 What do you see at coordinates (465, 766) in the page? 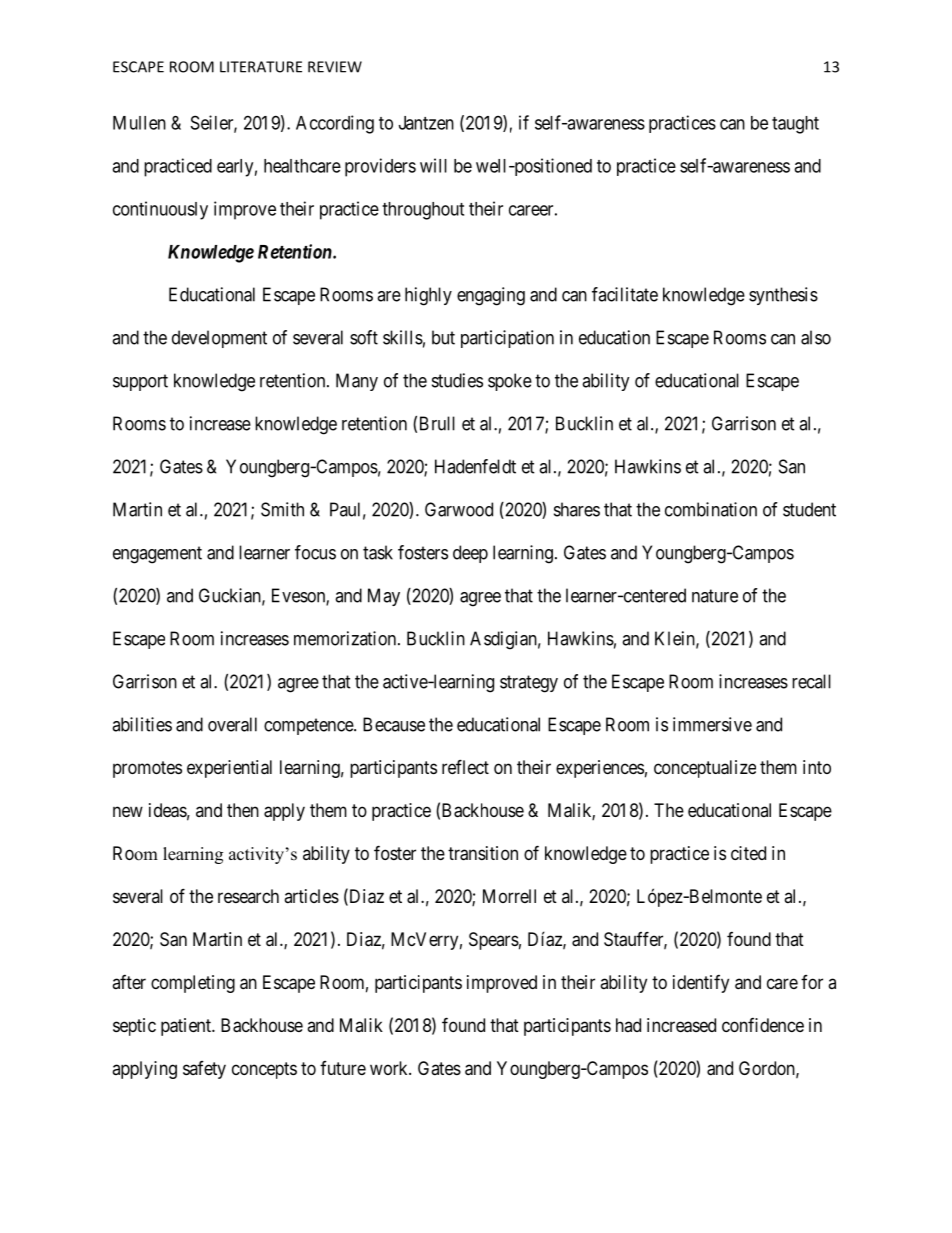
I see `reflect` at bounding box center [465, 766].
